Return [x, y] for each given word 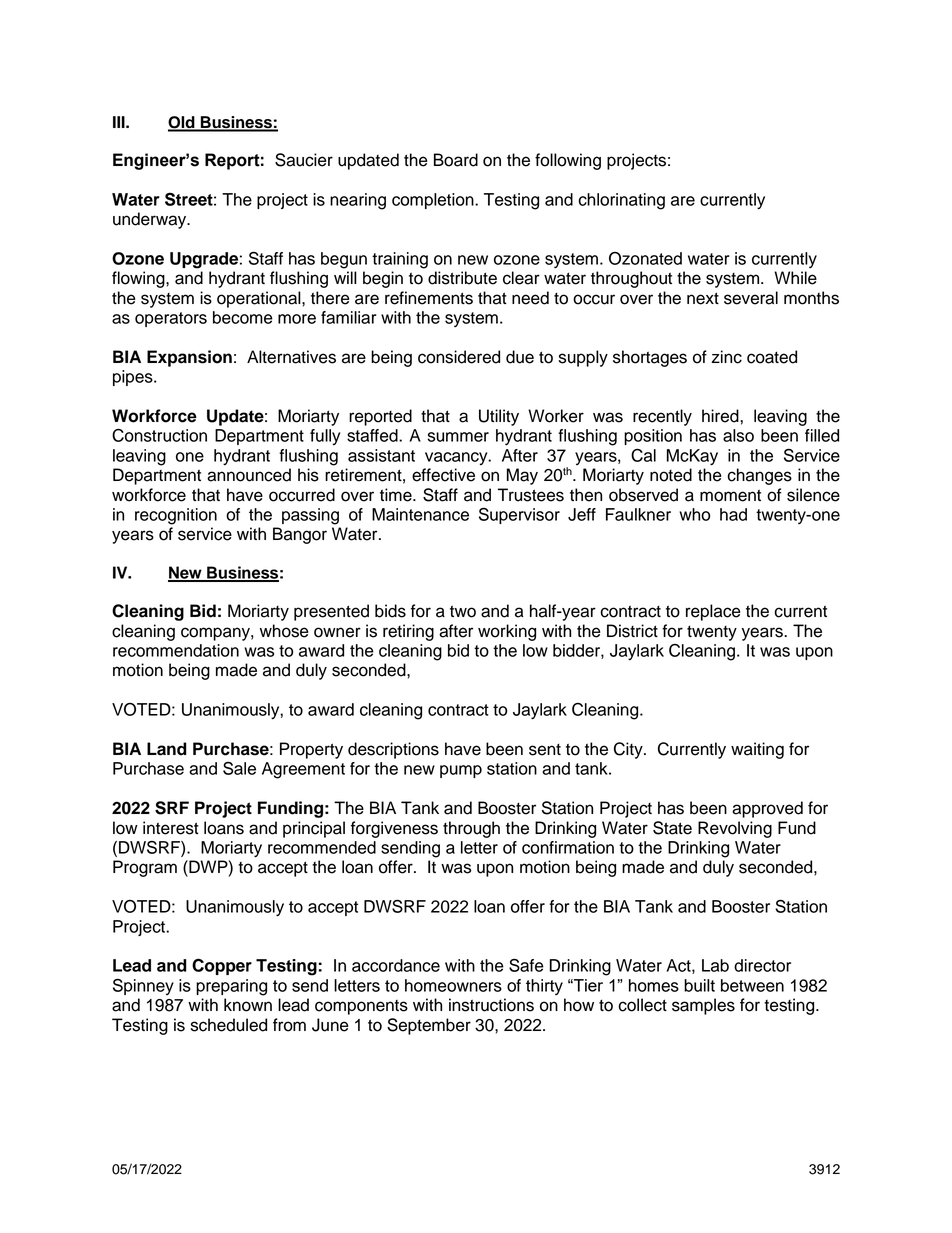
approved [767, 809]
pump [461, 771]
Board [456, 160]
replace [713, 612]
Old [182, 123]
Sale [239, 768]
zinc [726, 357]
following [568, 161]
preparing [231, 987]
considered [459, 357]
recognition [176, 516]
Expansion [189, 358]
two [463, 611]
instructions [491, 1005]
